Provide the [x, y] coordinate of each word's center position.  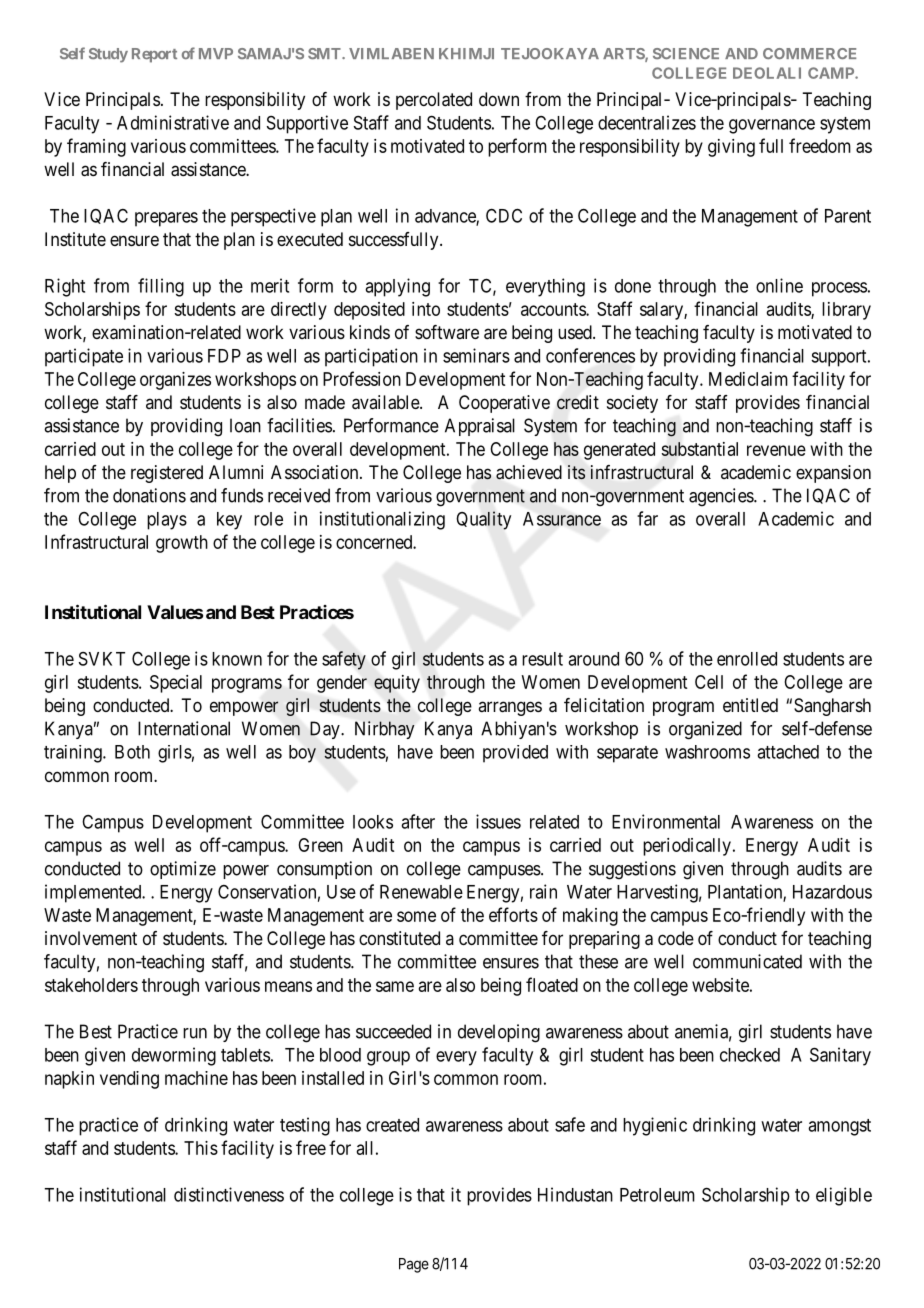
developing [499, 1033]
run [195, 1033]
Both [132, 752]
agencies [722, 497]
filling [161, 287]
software [447, 332]
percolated [434, 101]
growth [182, 544]
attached [788, 752]
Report [154, 55]
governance [772, 126]
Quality [483, 520]
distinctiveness [229, 1194]
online [779, 285]
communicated [747, 961]
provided [515, 754]
